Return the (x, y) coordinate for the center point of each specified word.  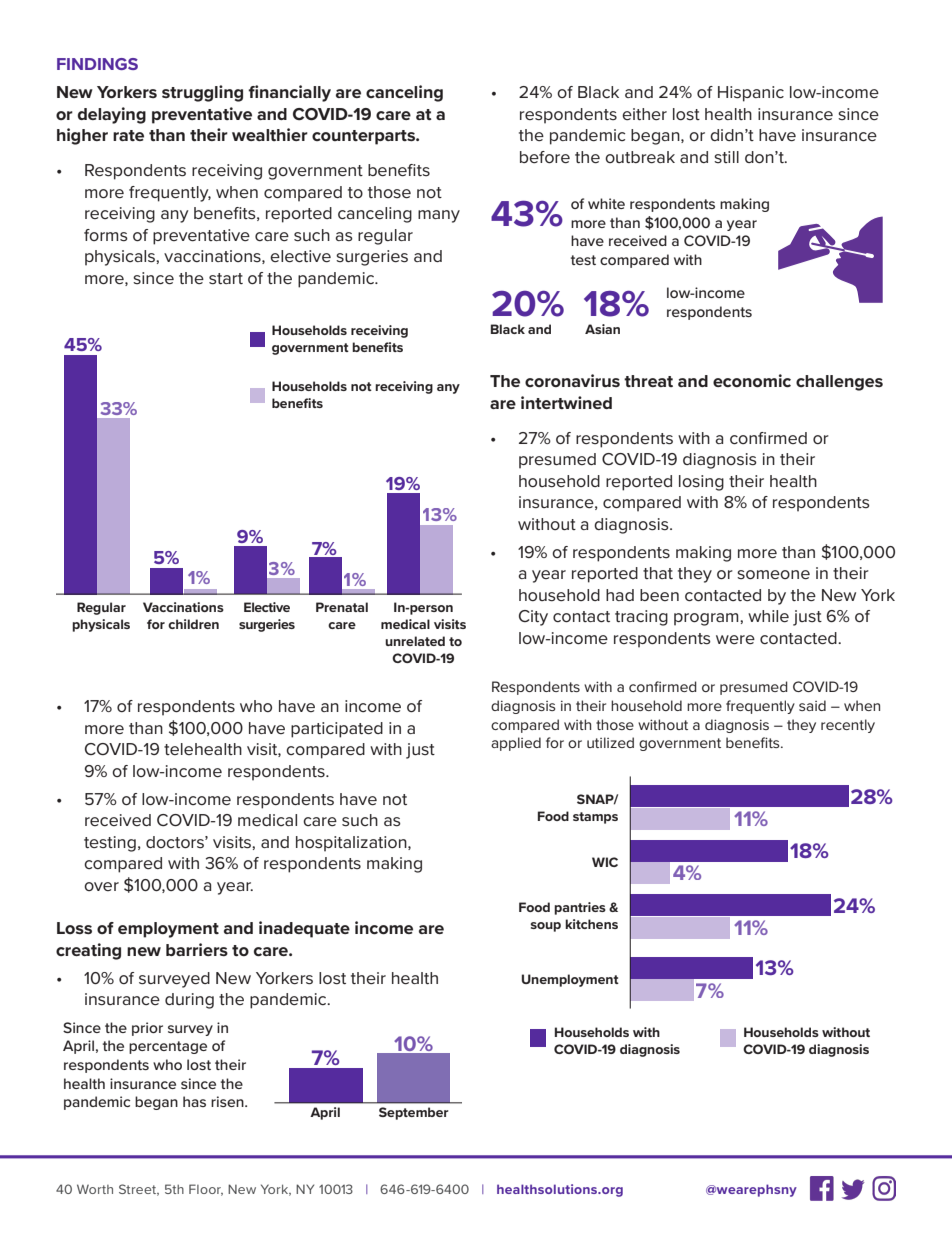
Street (139, 1190)
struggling (202, 93)
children (193, 624)
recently (848, 726)
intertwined (566, 402)
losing (701, 483)
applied (516, 744)
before (545, 157)
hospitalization (352, 844)
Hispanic (751, 94)
